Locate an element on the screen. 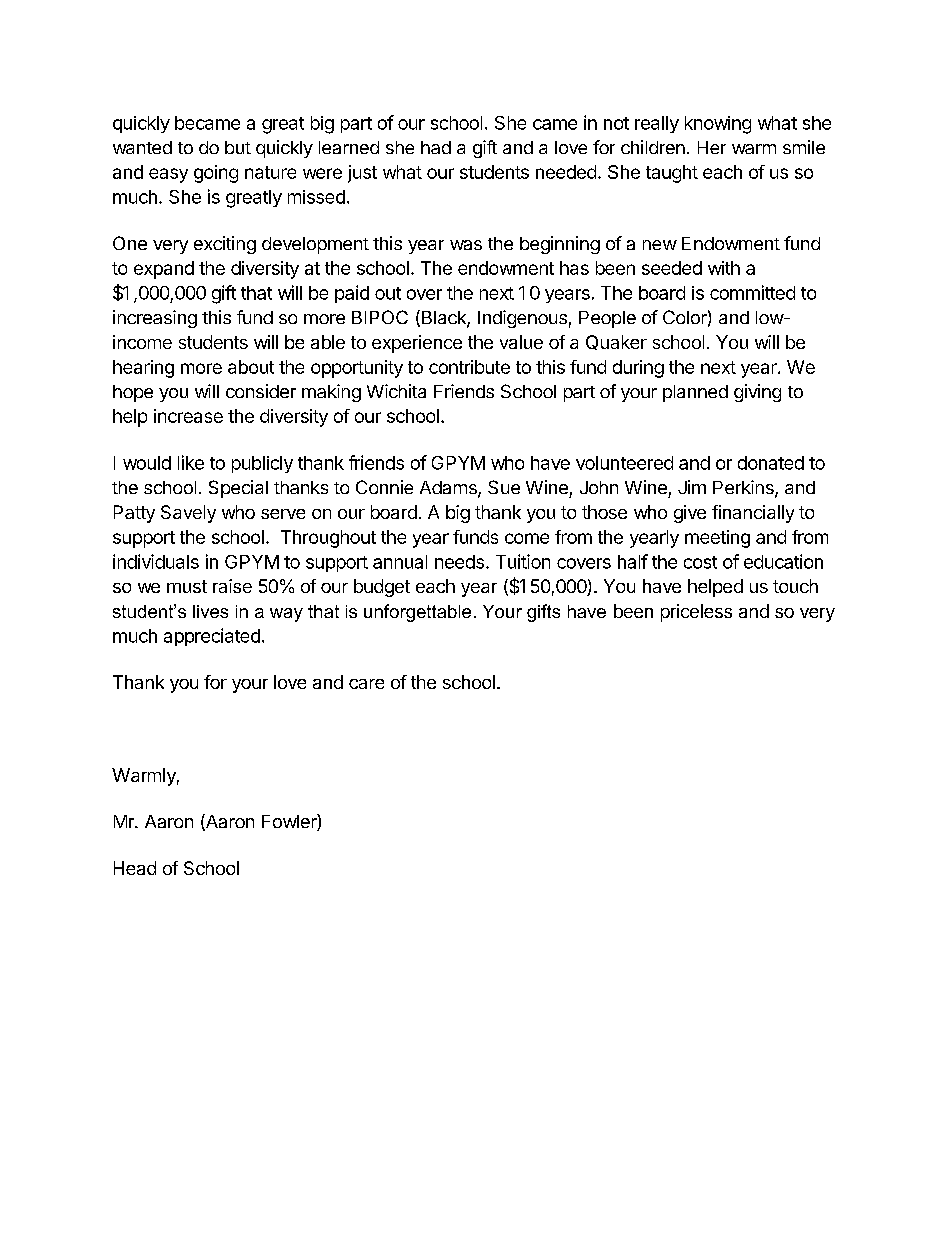  priceless is located at coordinates (696, 613).
